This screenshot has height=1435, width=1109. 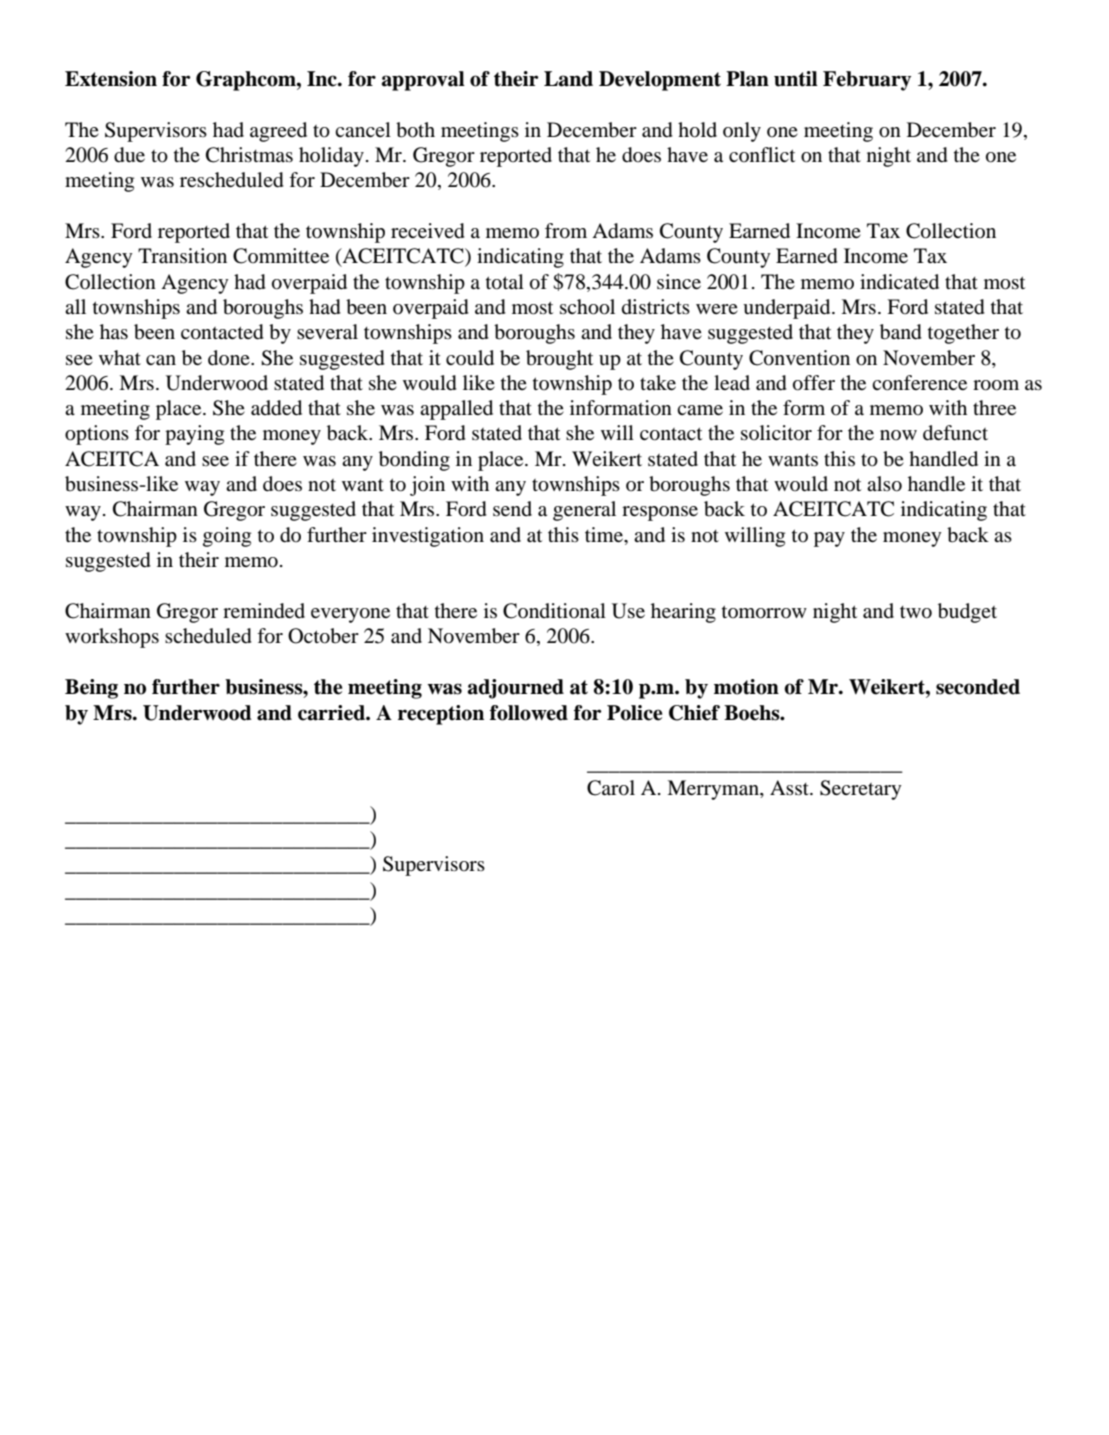 What do you see at coordinates (611, 788) in the screenshot?
I see `Carol` at bounding box center [611, 788].
